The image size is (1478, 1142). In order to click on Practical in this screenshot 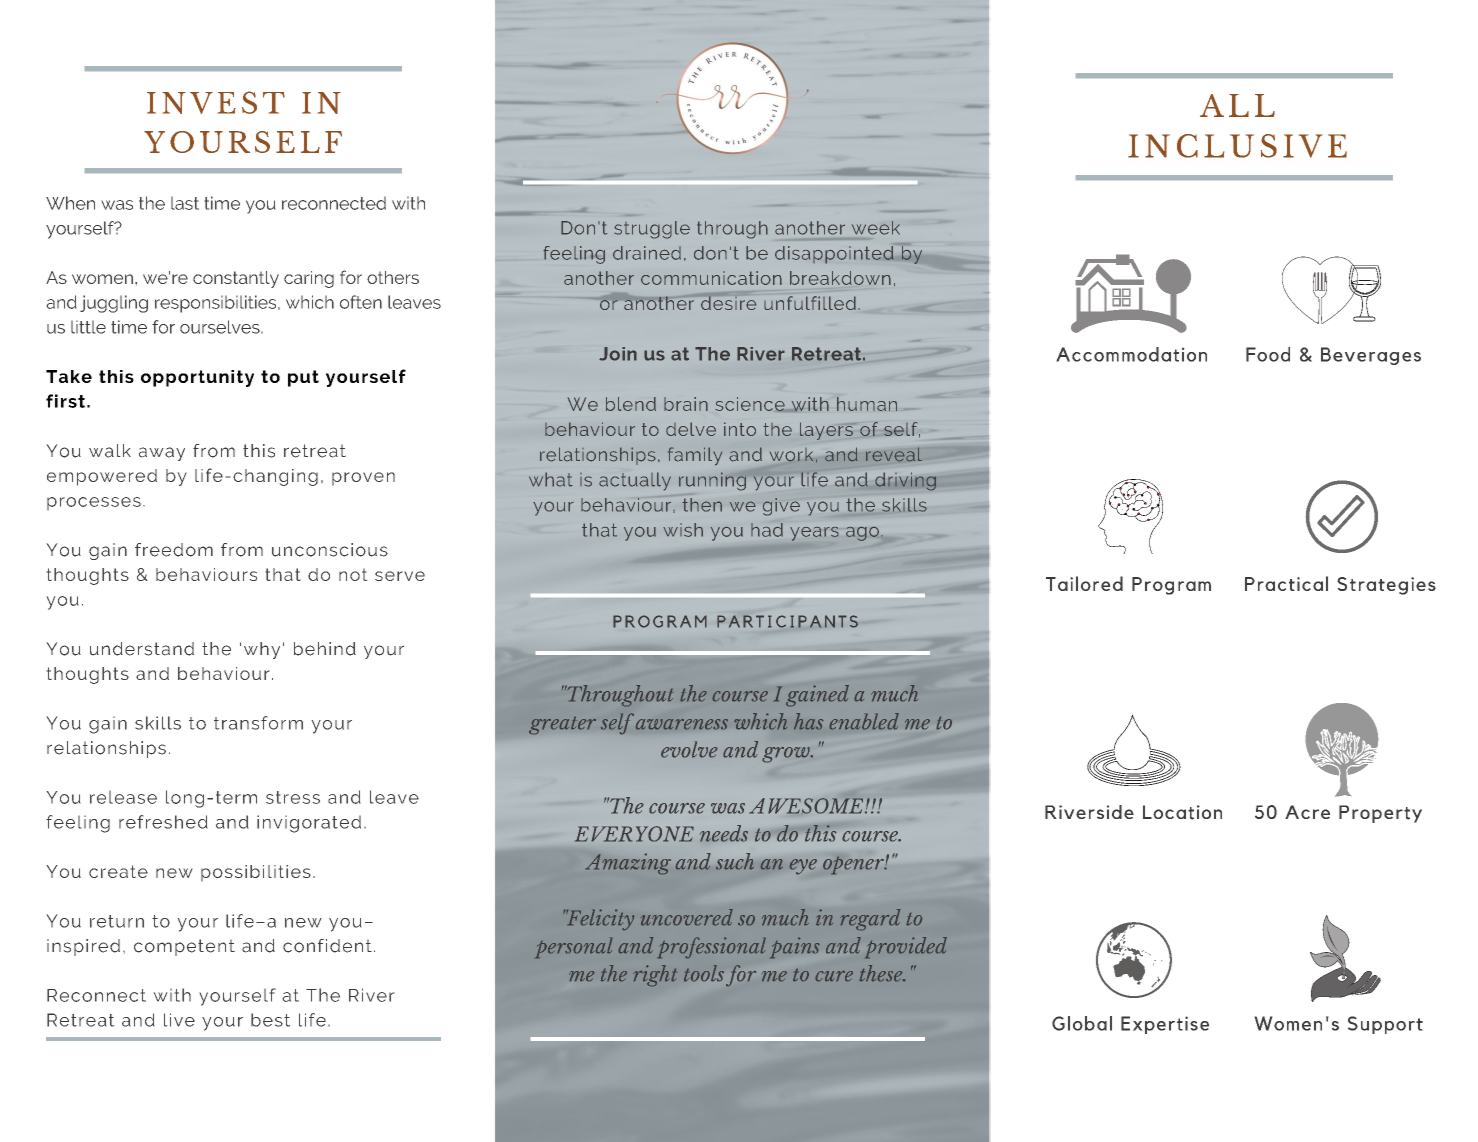, I will do `click(1286, 583)`.
